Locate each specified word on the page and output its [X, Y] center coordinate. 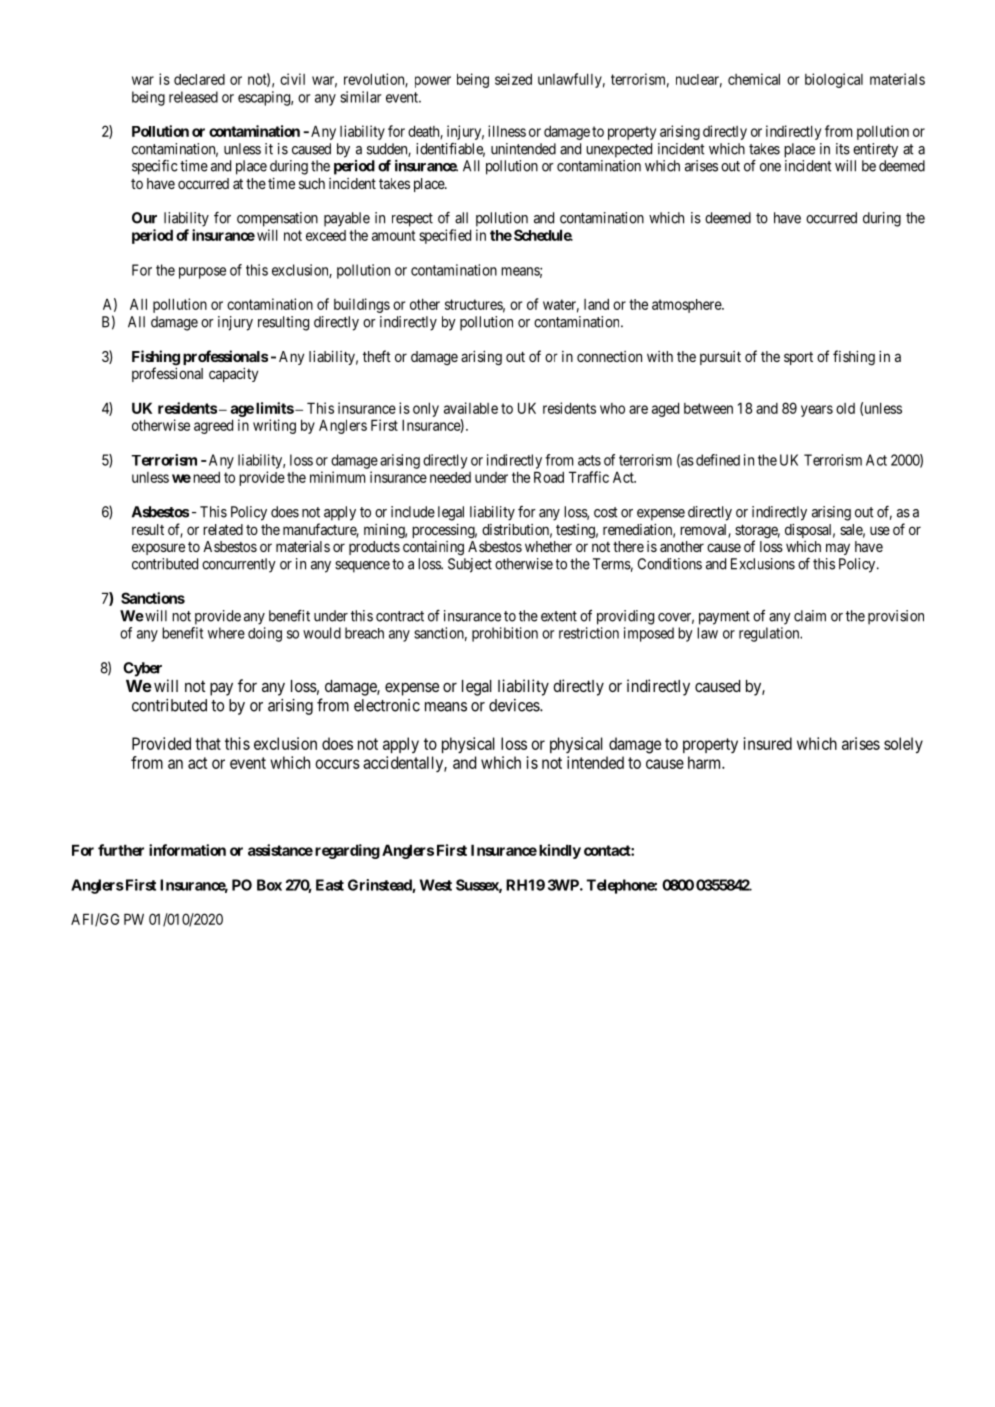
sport [798, 358]
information [187, 850]
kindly [560, 851]
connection [609, 356]
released [193, 97]
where [226, 633]
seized [513, 79]
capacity [233, 374]
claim [810, 616]
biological [834, 80]
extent [559, 616]
